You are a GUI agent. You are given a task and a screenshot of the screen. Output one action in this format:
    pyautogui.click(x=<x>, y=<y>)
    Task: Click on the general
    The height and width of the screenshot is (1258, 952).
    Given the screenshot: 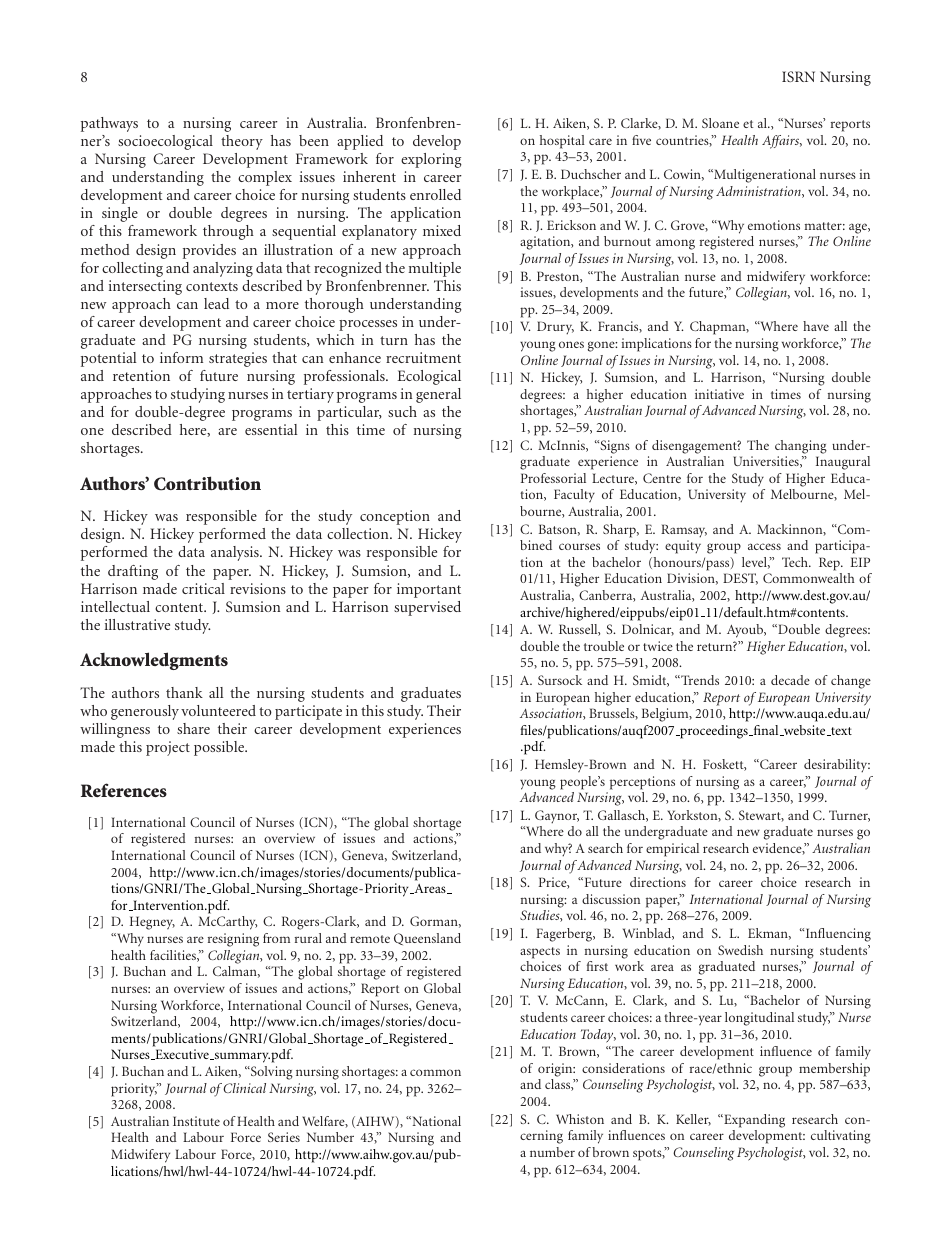 What is the action you would take?
    pyautogui.click(x=438, y=395)
